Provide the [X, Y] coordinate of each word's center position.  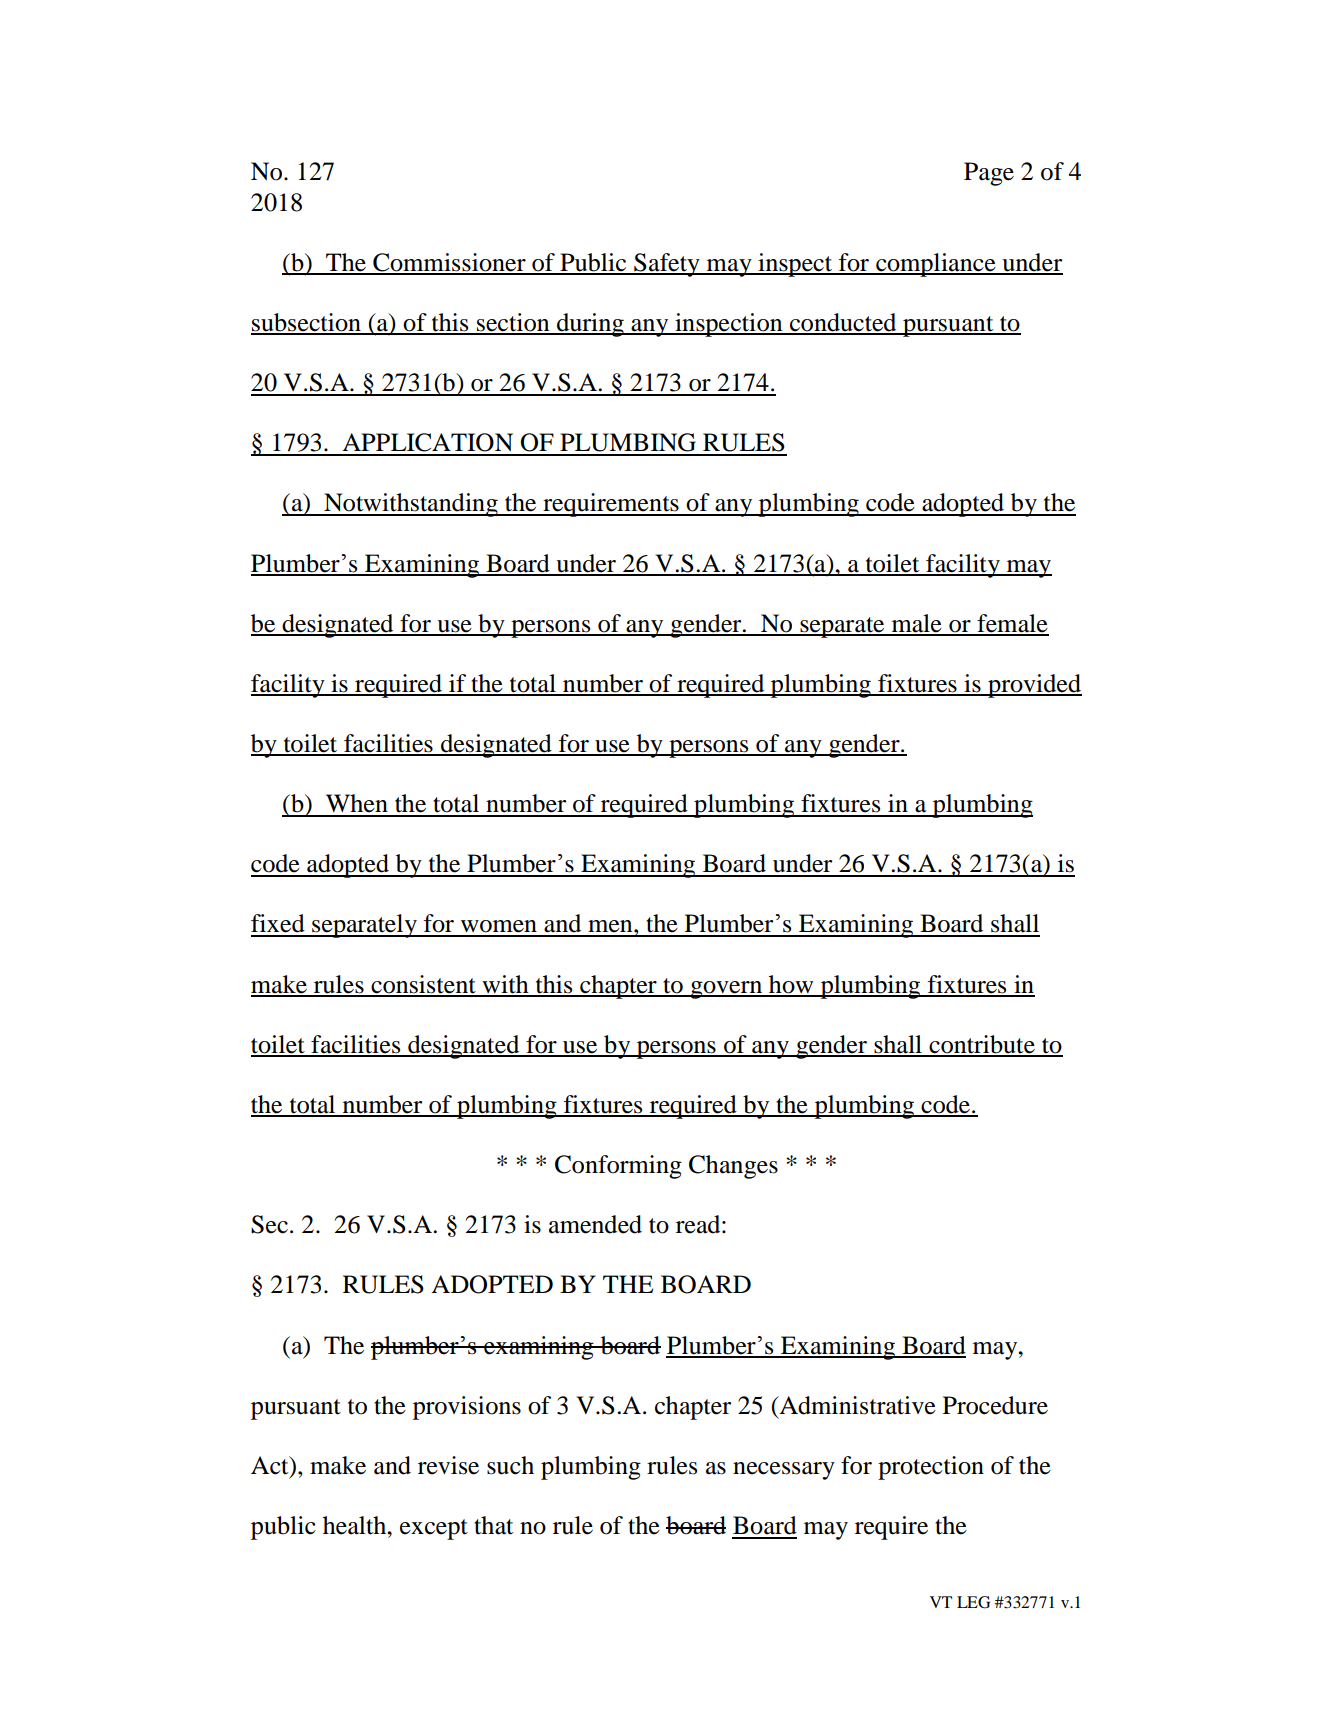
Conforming [618, 1167]
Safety [667, 265]
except [434, 1529]
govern [726, 990]
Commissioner [449, 263]
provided [1034, 686]
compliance [936, 265]
